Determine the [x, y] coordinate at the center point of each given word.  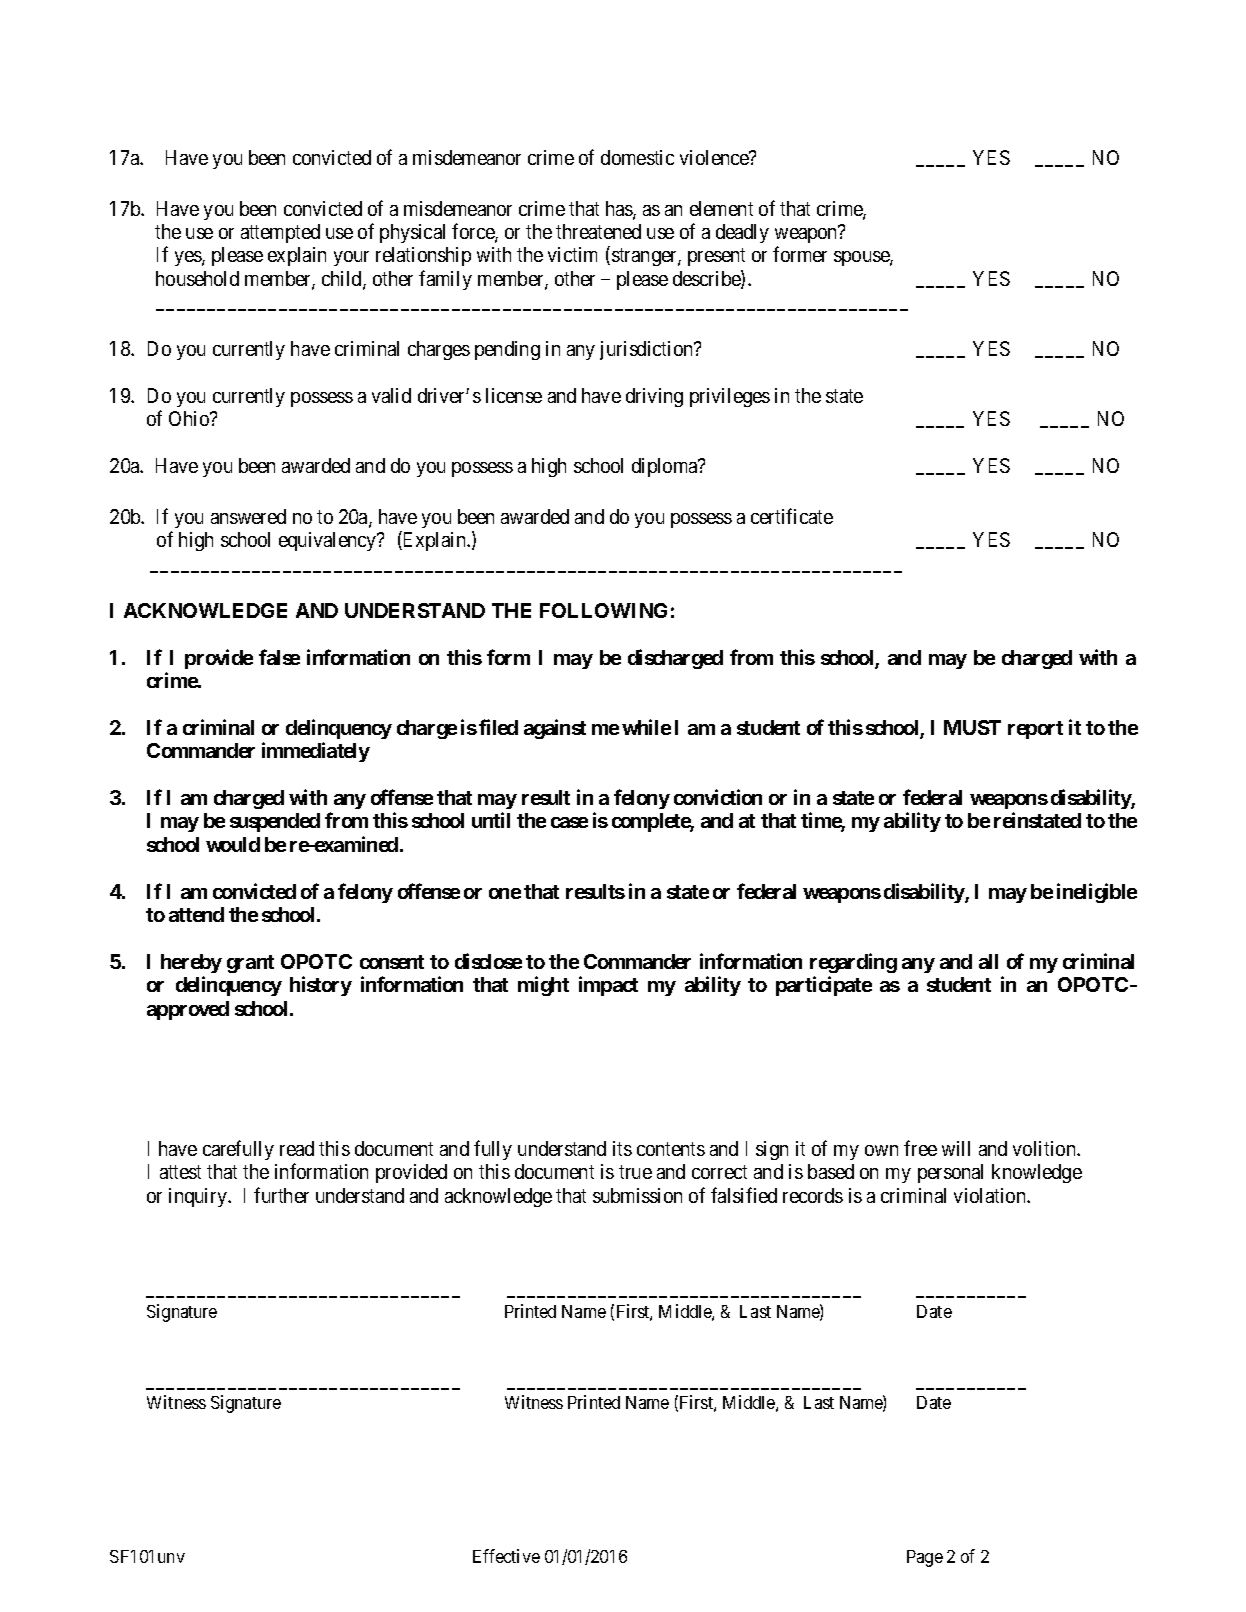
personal [950, 1173]
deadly [742, 233]
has [620, 210]
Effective [506, 1556]
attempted [280, 233]
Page [925, 1558]
